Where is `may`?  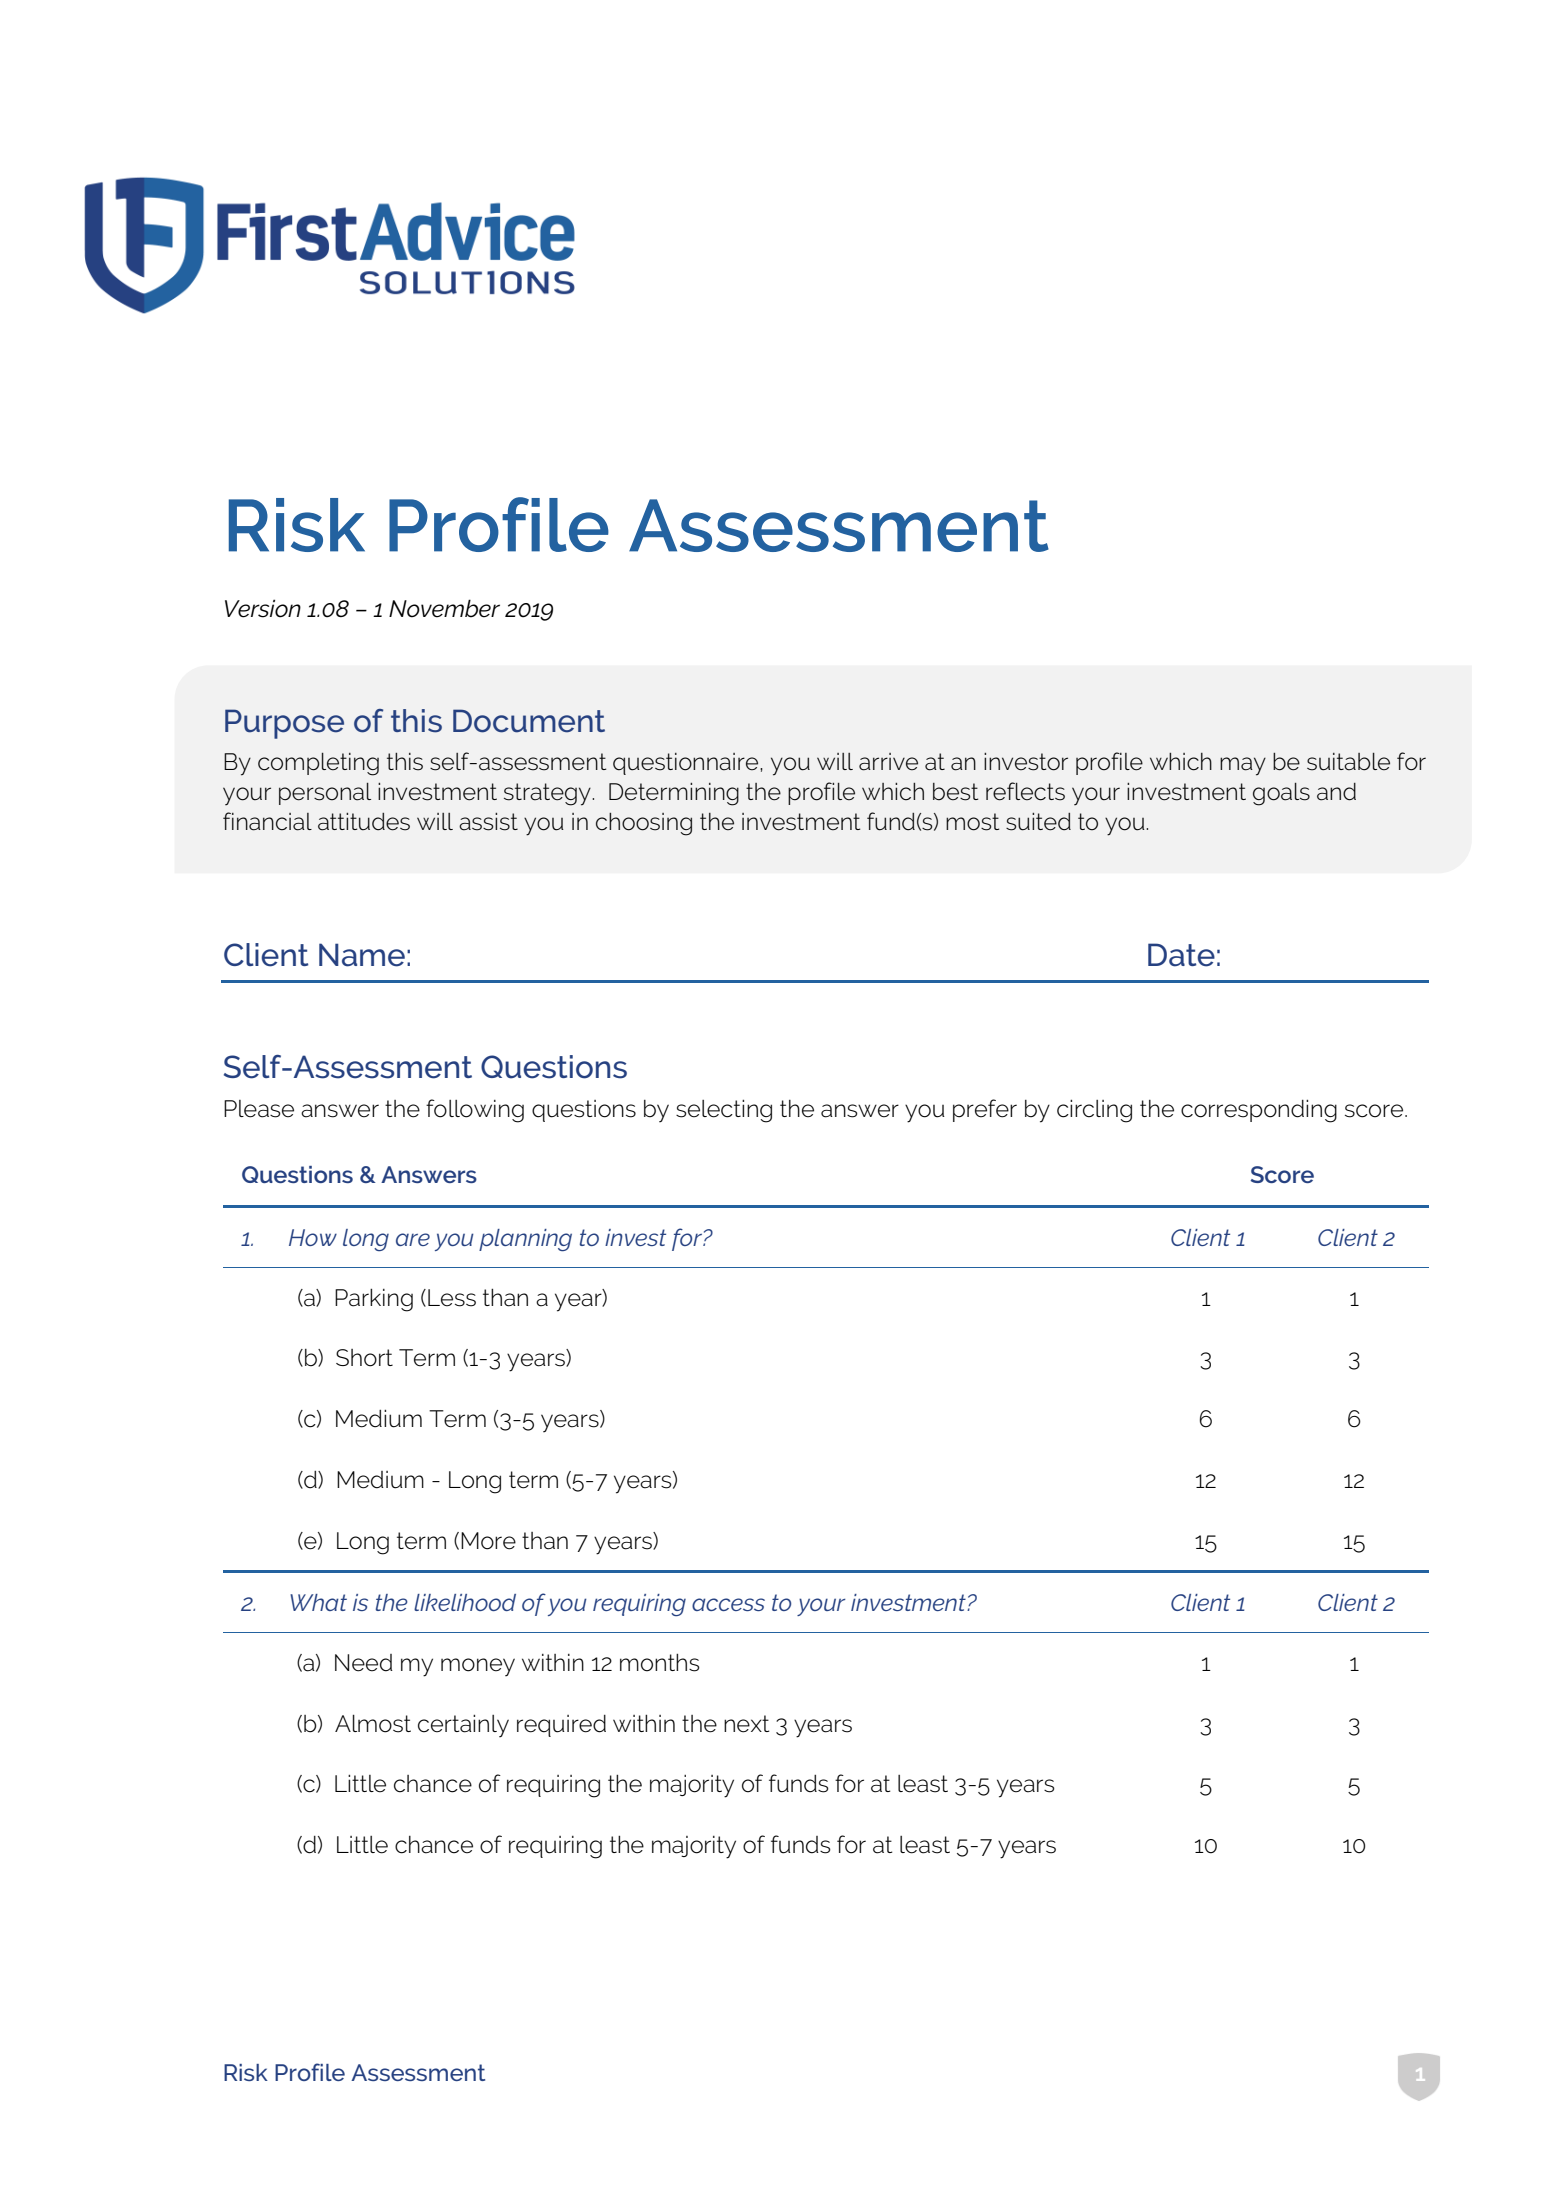
may is located at coordinates (1243, 766).
